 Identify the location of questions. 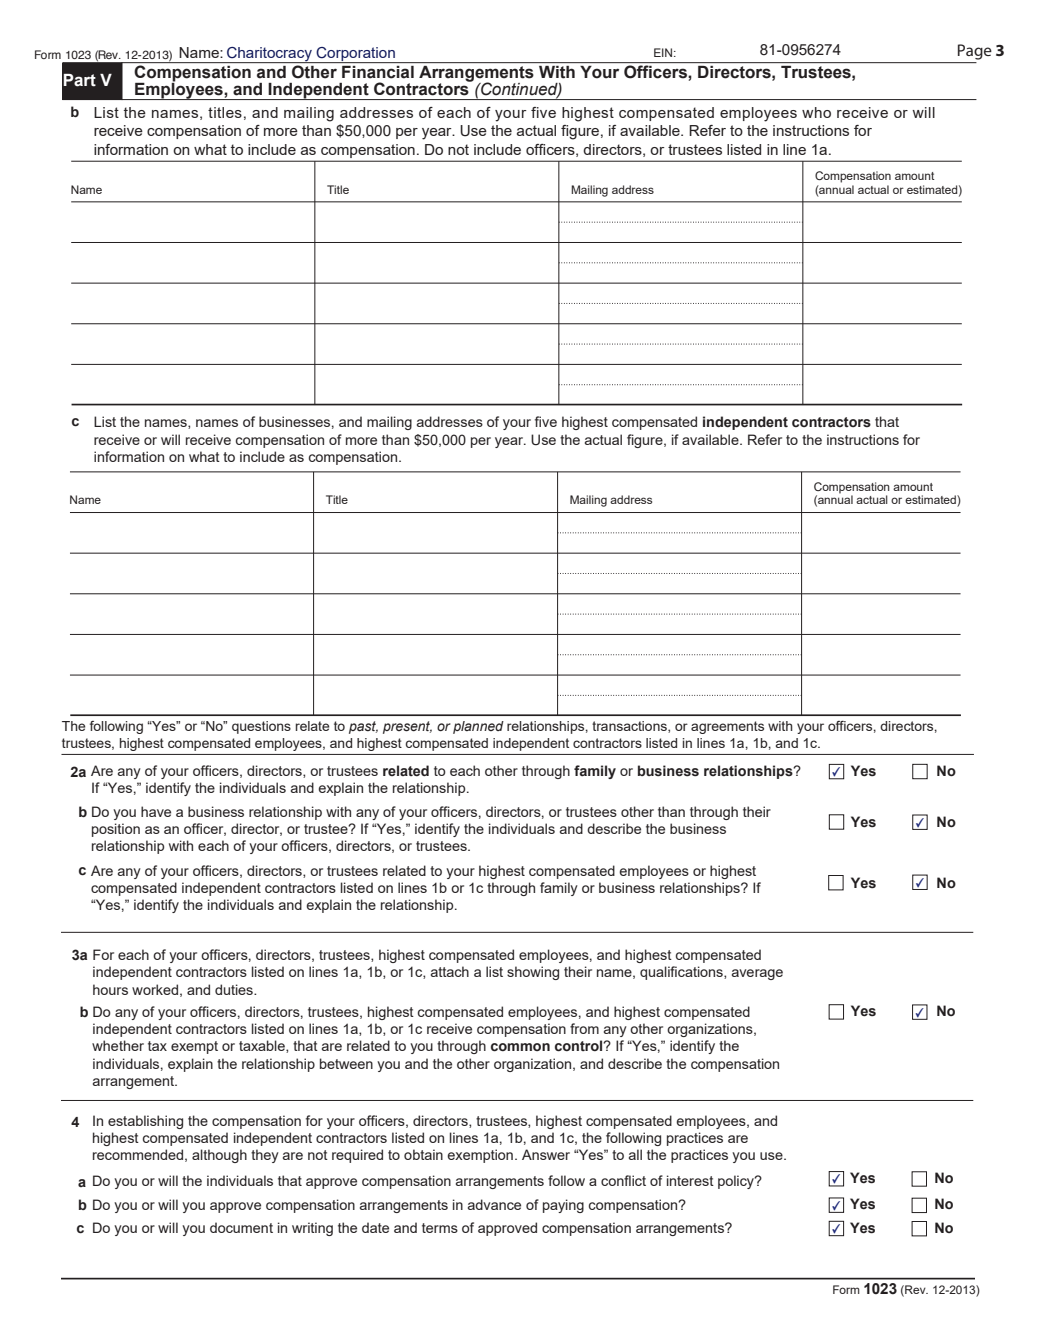
(261, 727).
